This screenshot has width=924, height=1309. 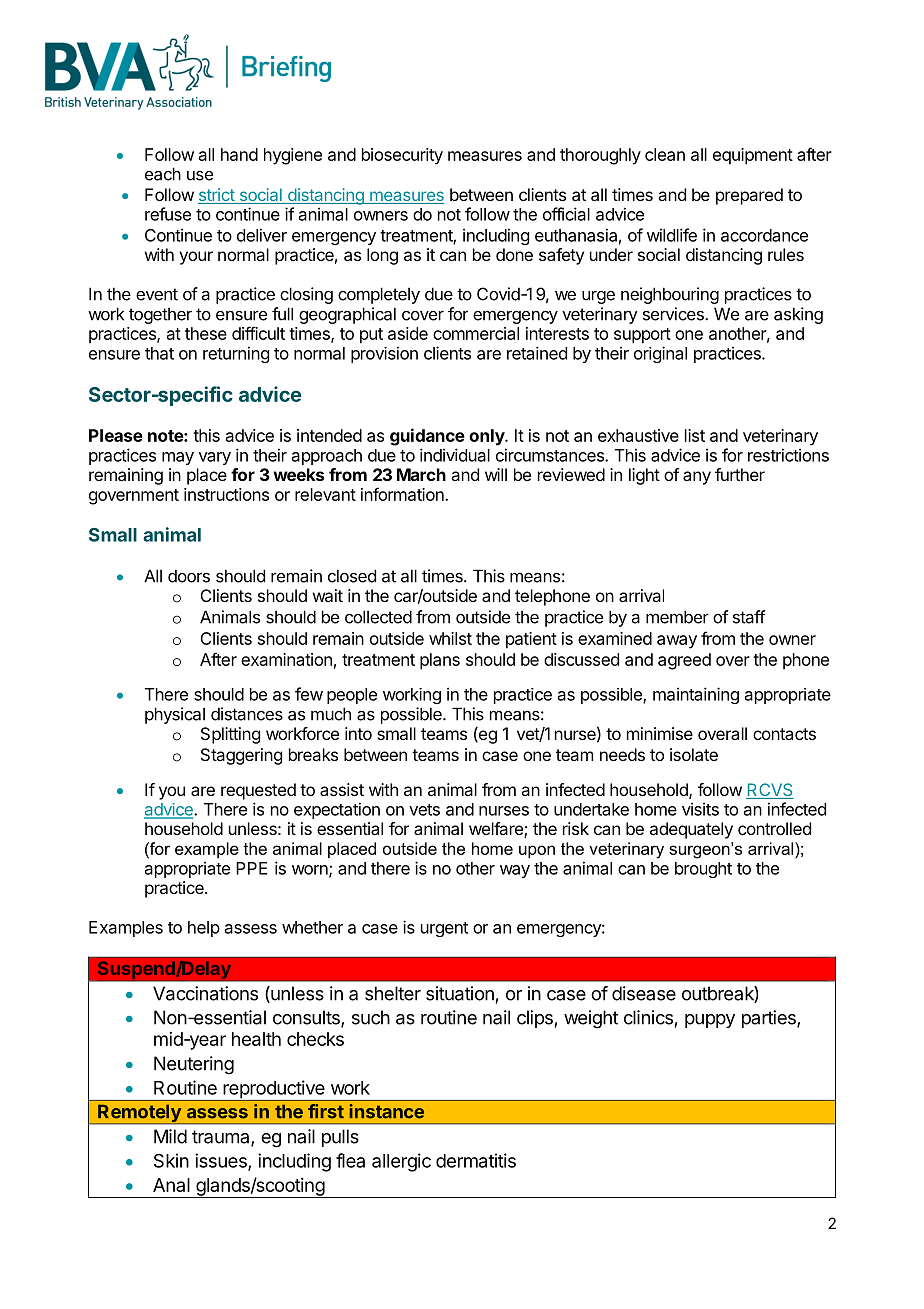 What do you see at coordinates (226, 494) in the screenshot?
I see `instructions` at bounding box center [226, 494].
